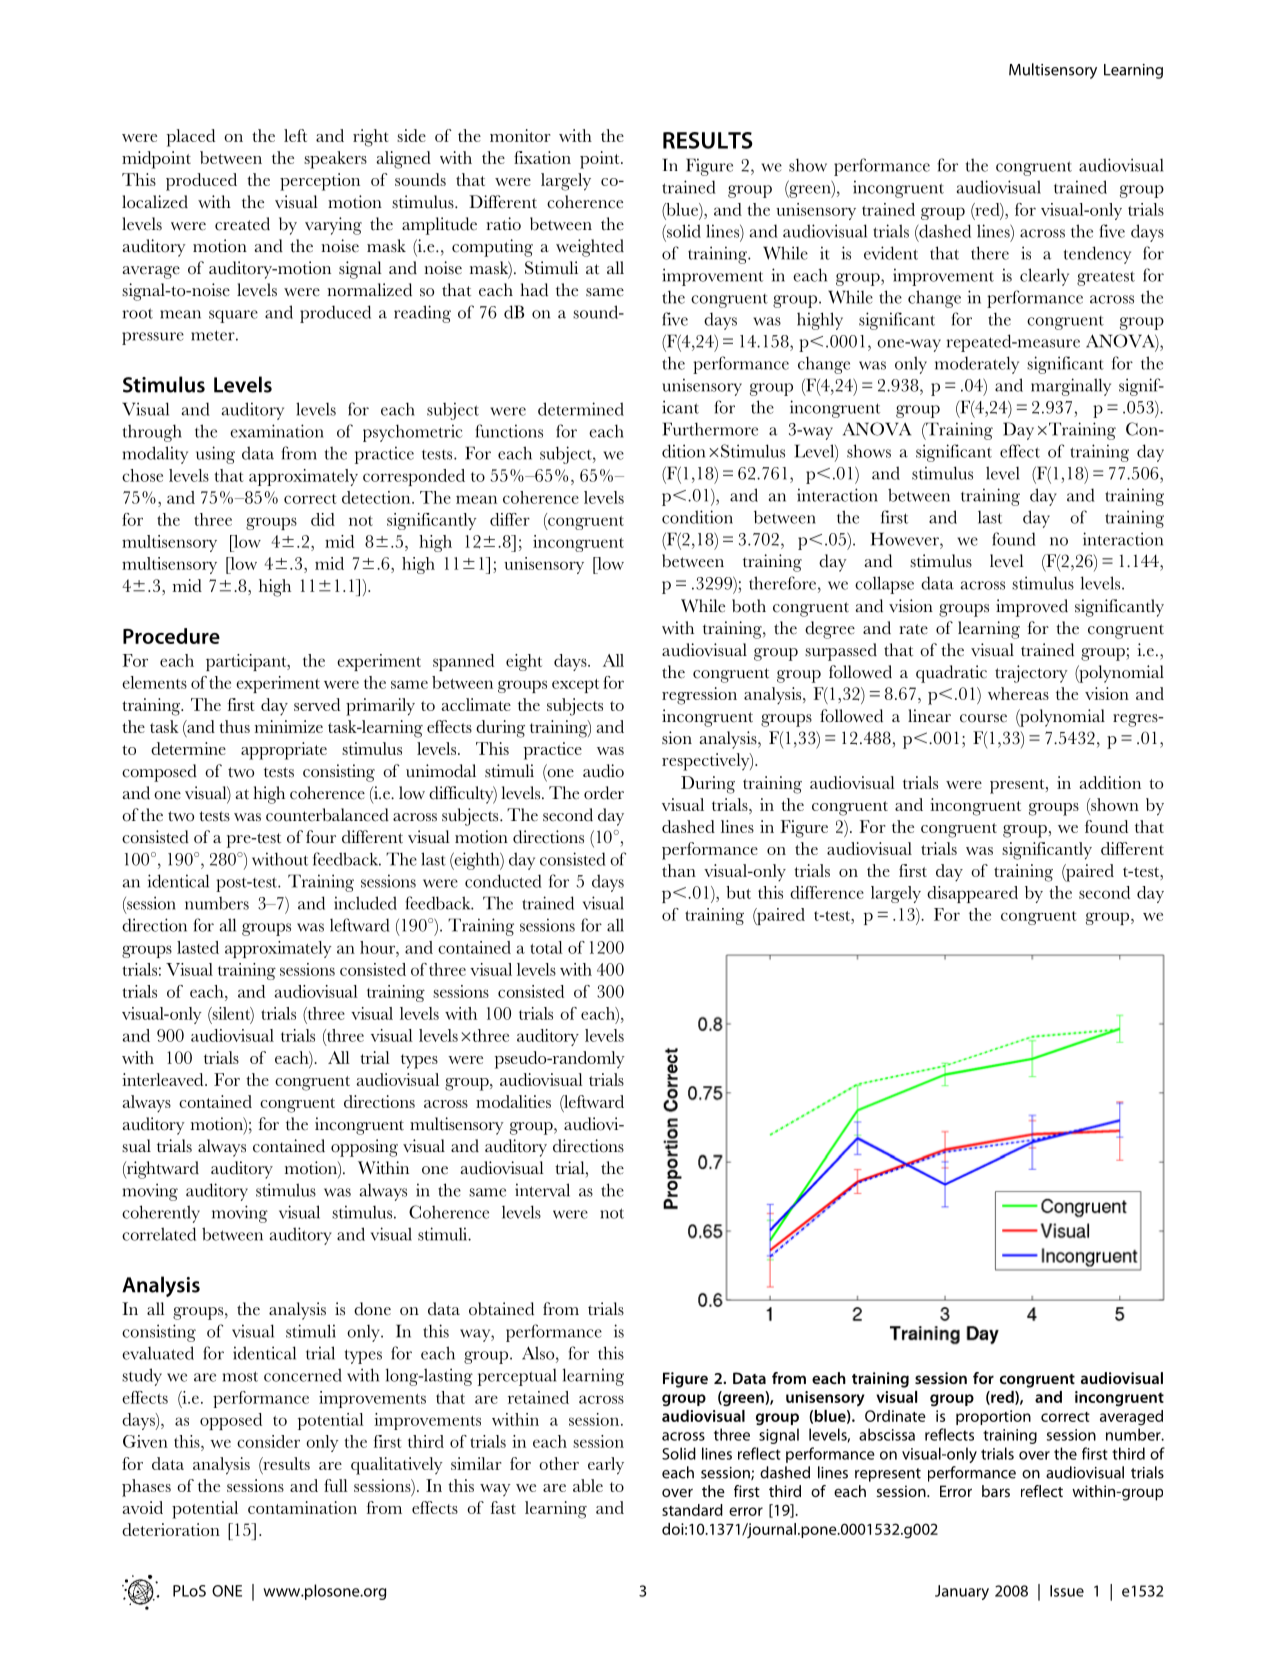 Image resolution: width=1286 pixels, height=1661 pixels. Describe the element at coordinates (242, 224) in the screenshot. I see `created` at that location.
